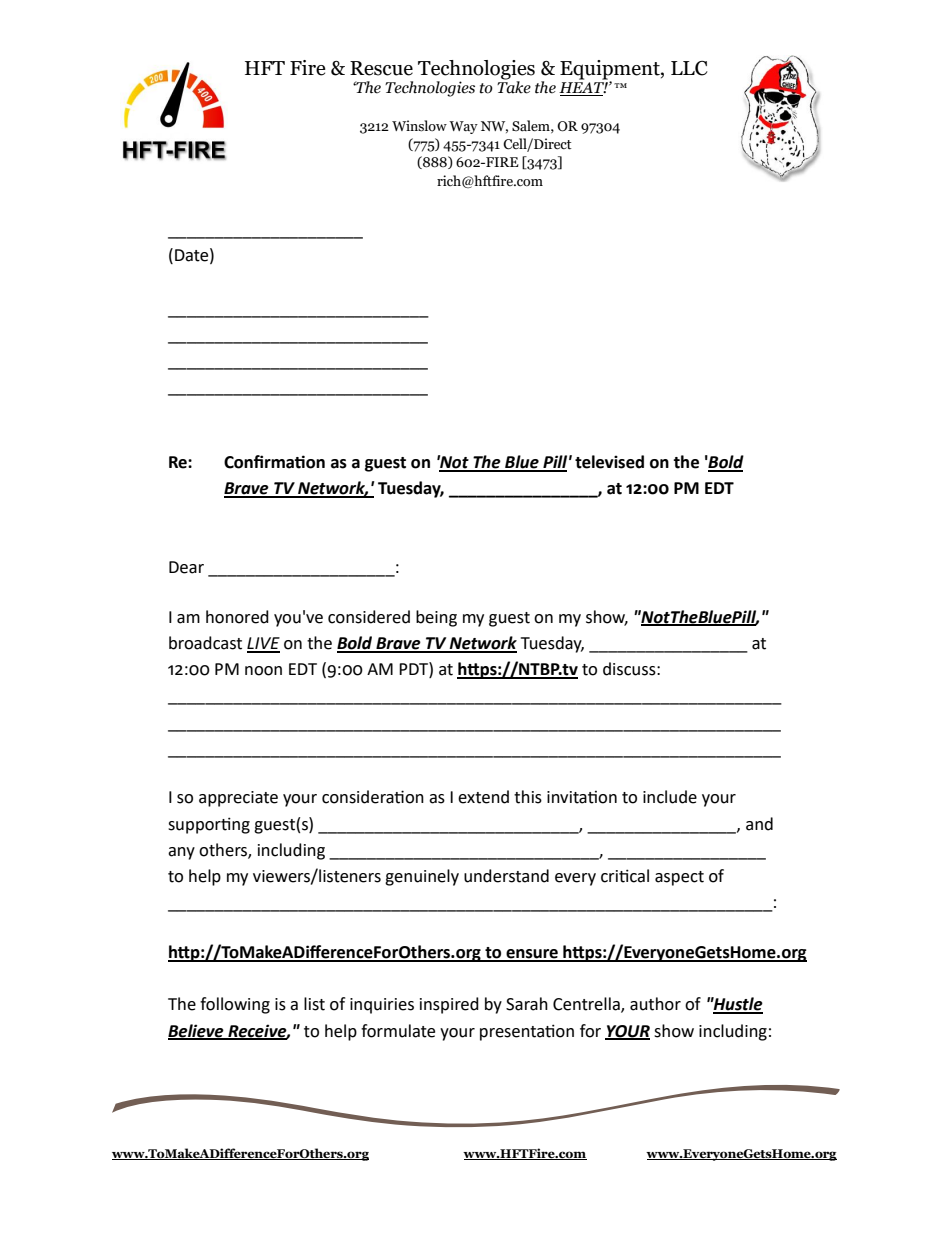 Image resolution: width=952 pixels, height=1233 pixels. I want to click on author, so click(655, 1004).
